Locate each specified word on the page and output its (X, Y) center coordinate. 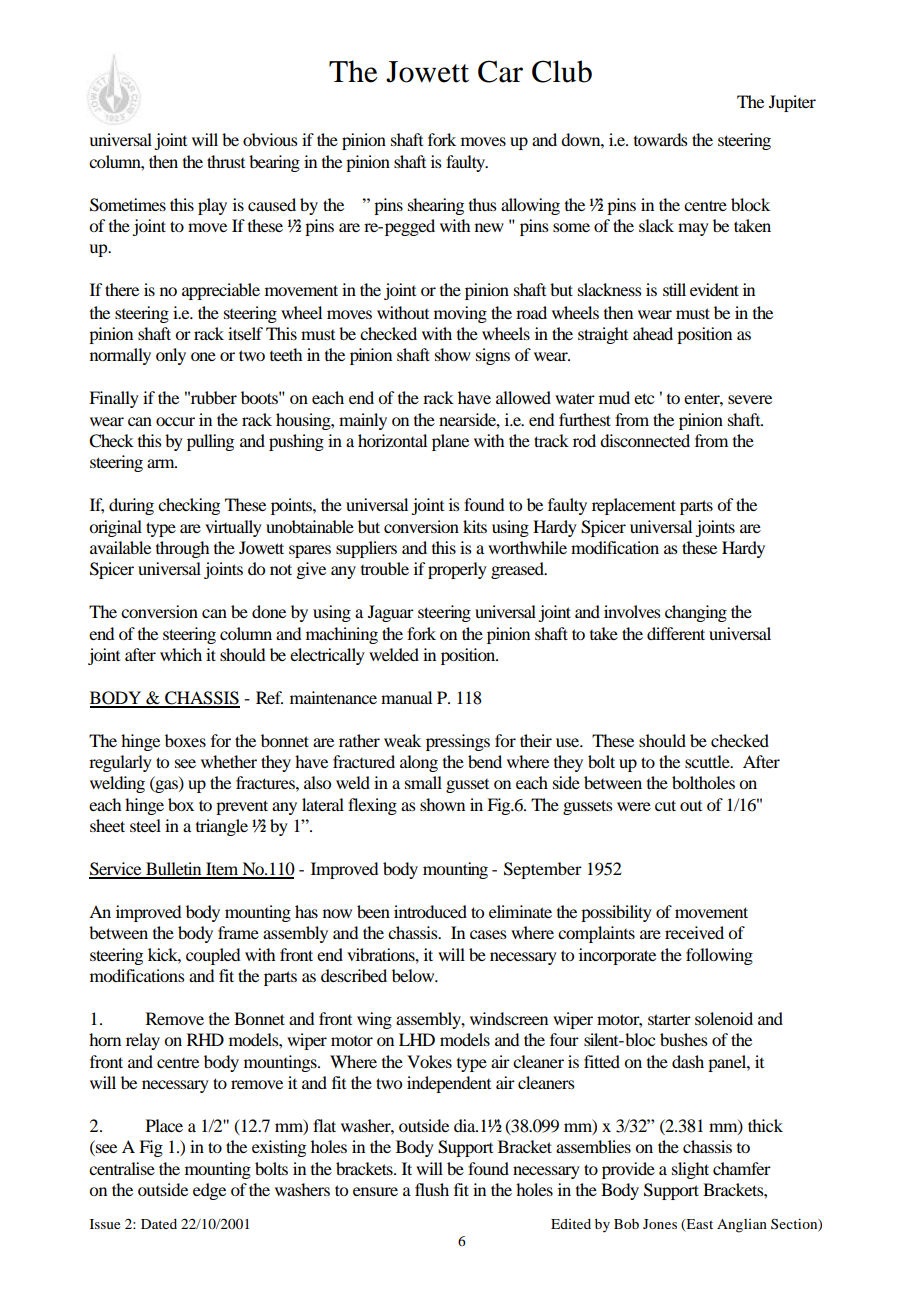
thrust (226, 161)
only (171, 356)
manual (406, 697)
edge (209, 1191)
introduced (430, 911)
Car (500, 71)
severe (750, 399)
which (181, 654)
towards (661, 139)
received (694, 932)
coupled (213, 956)
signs (493, 356)
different (676, 633)
